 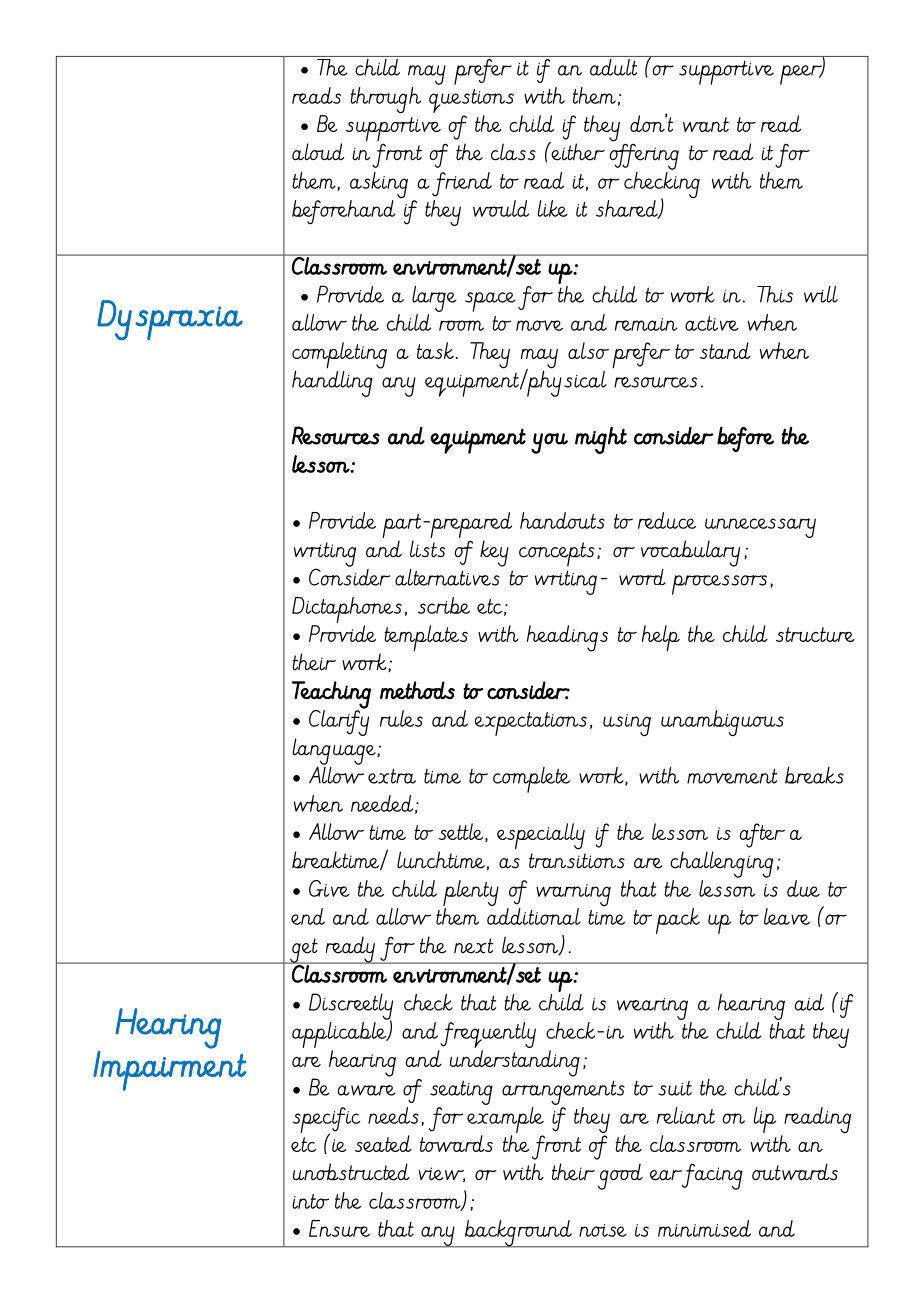 I want to click on Teaching, so click(x=331, y=696).
